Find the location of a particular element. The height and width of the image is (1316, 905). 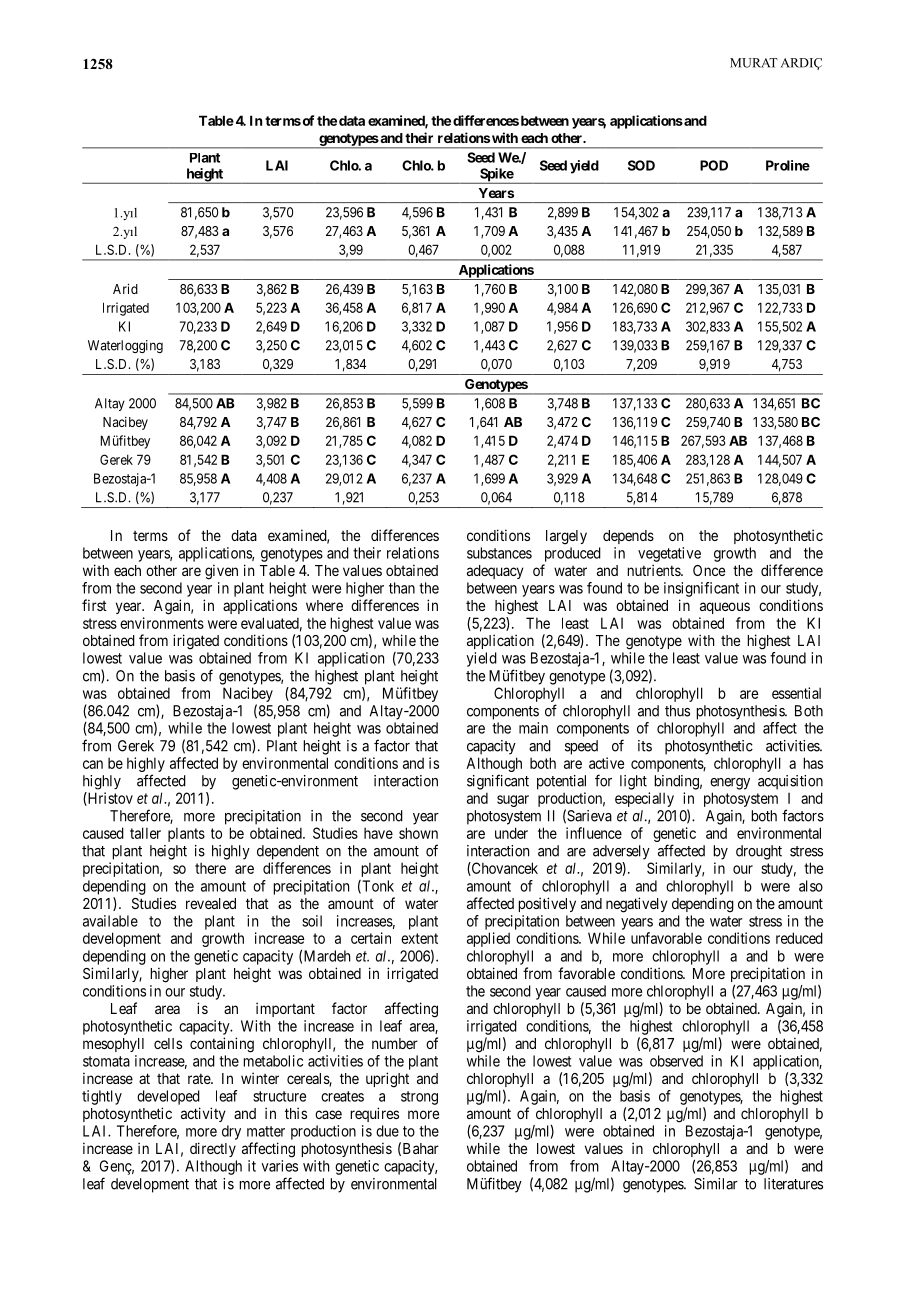

substances is located at coordinates (499, 553).
